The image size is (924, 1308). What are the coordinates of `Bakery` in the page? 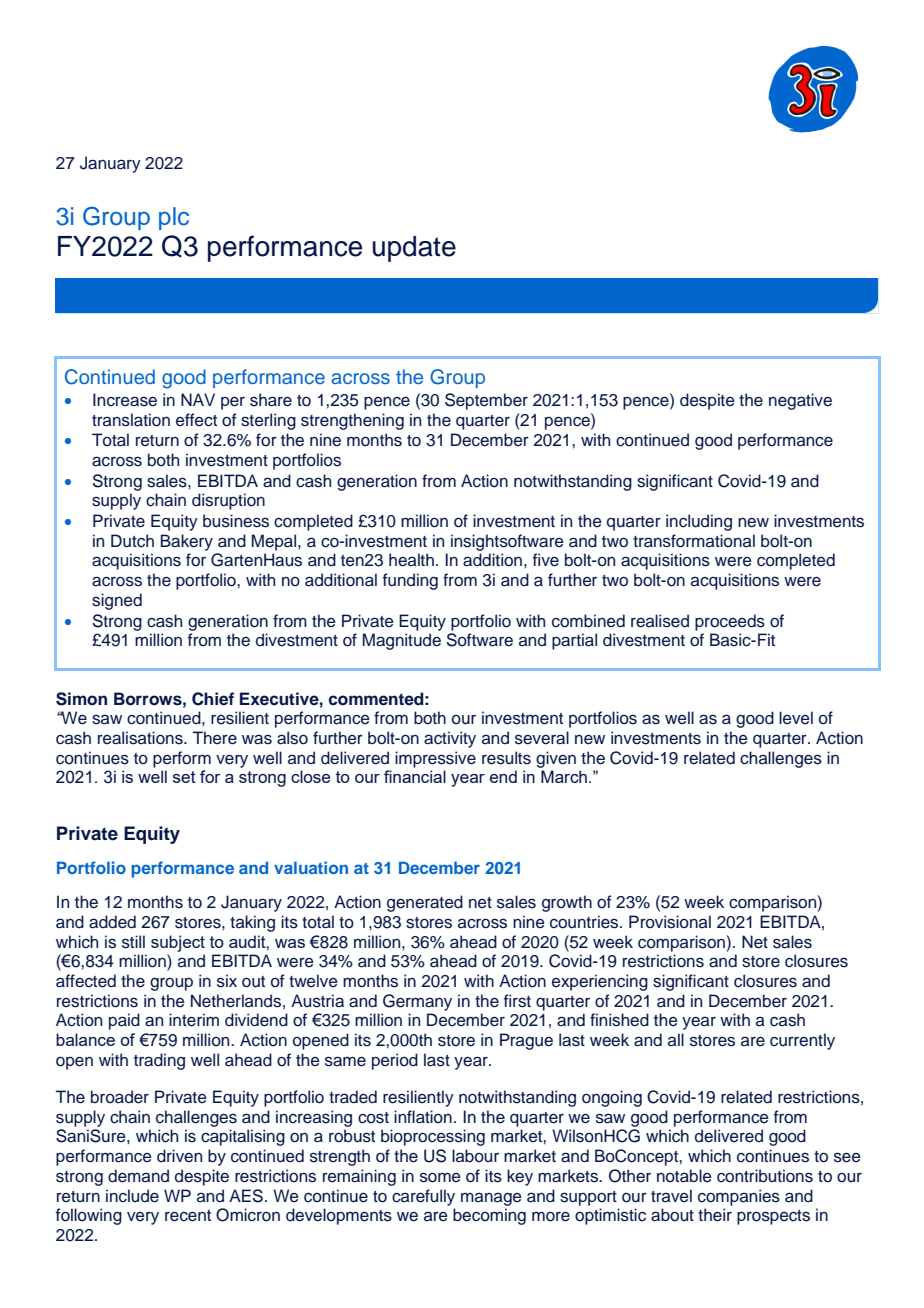 It's located at (187, 542).
